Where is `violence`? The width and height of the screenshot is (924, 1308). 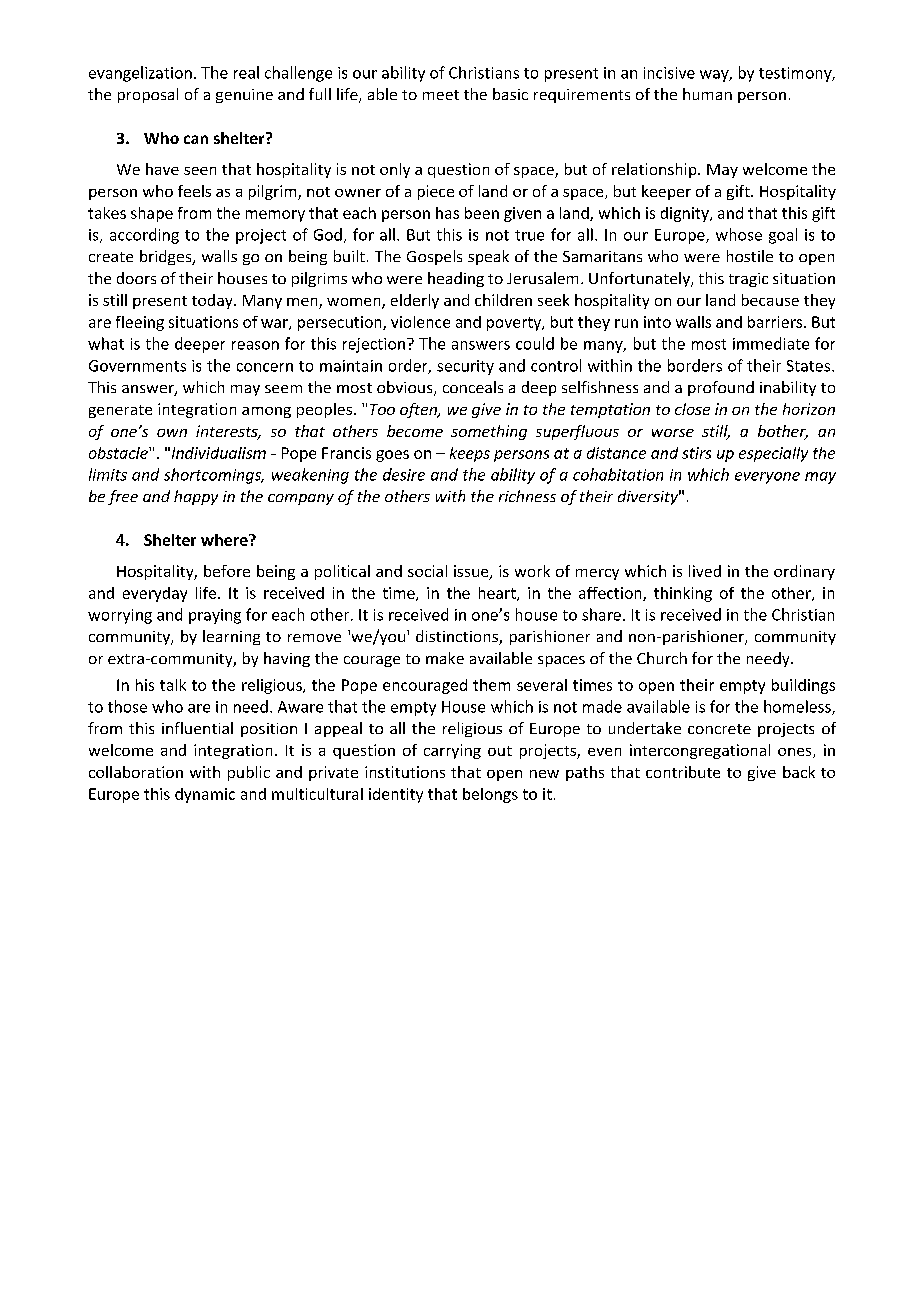 violence is located at coordinates (420, 322).
